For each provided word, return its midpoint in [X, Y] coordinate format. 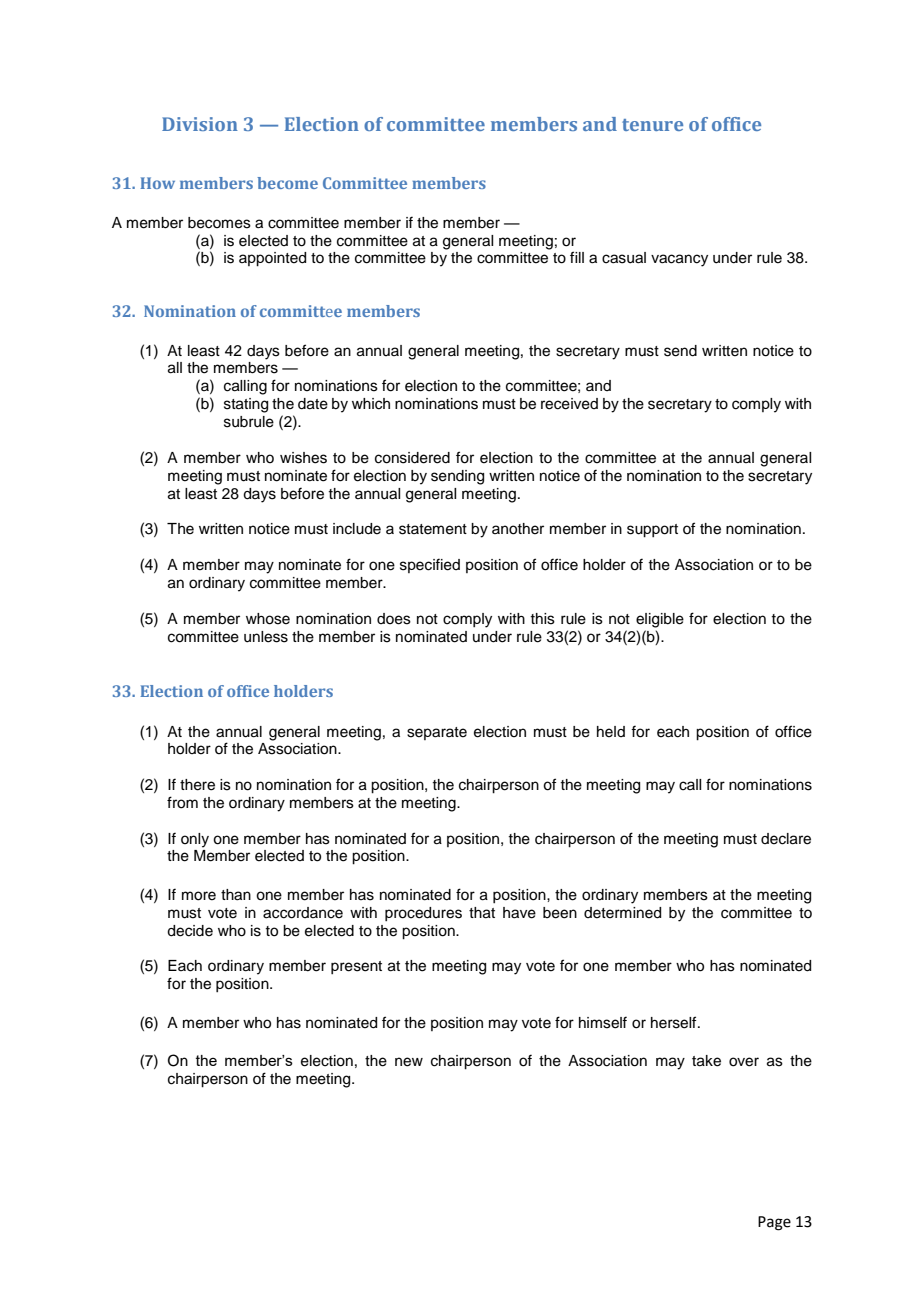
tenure [652, 125]
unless [266, 637]
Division [200, 124]
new [409, 1062]
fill [577, 257]
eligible [660, 620]
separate [437, 733]
